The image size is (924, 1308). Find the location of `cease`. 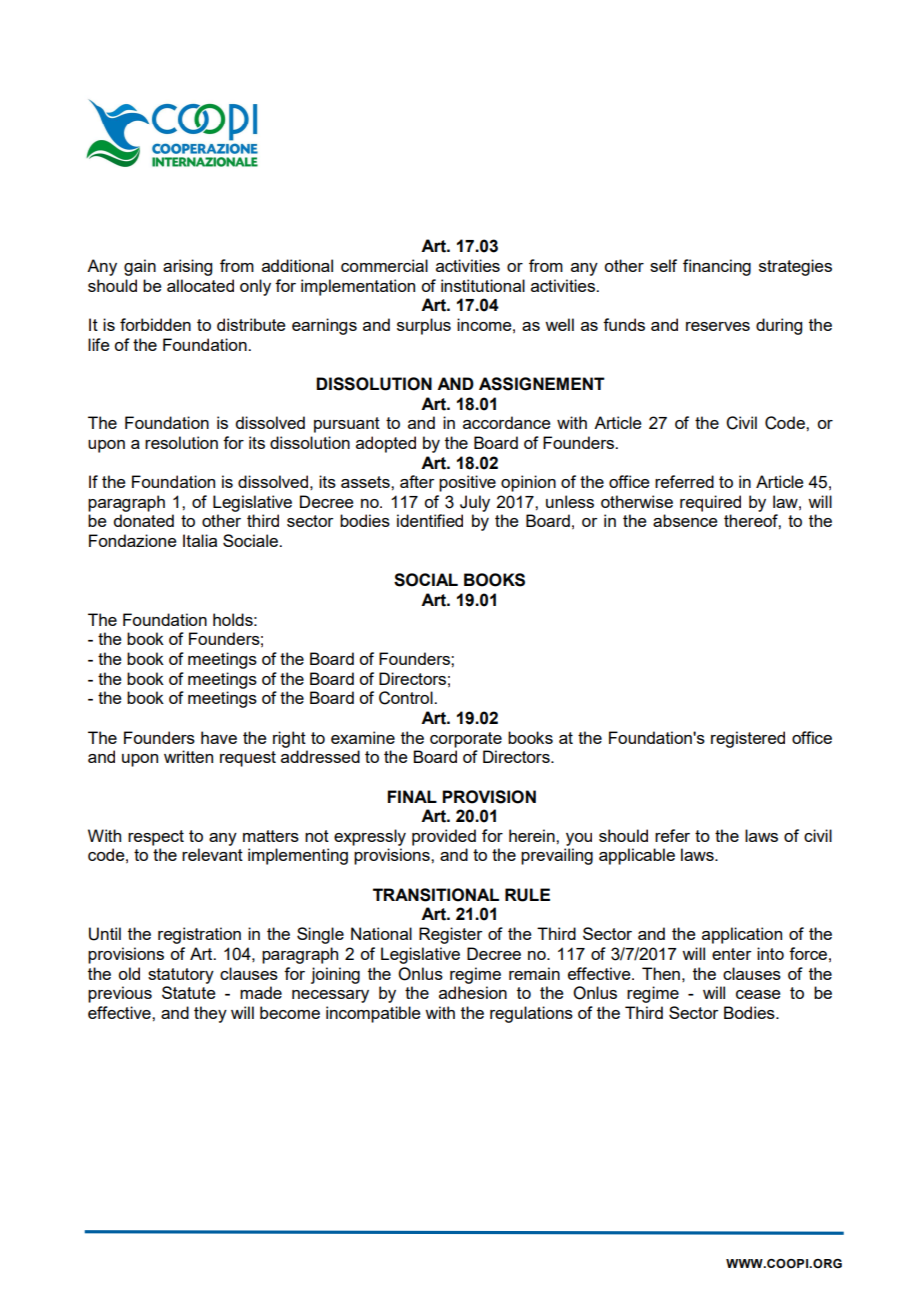

cease is located at coordinates (758, 994).
